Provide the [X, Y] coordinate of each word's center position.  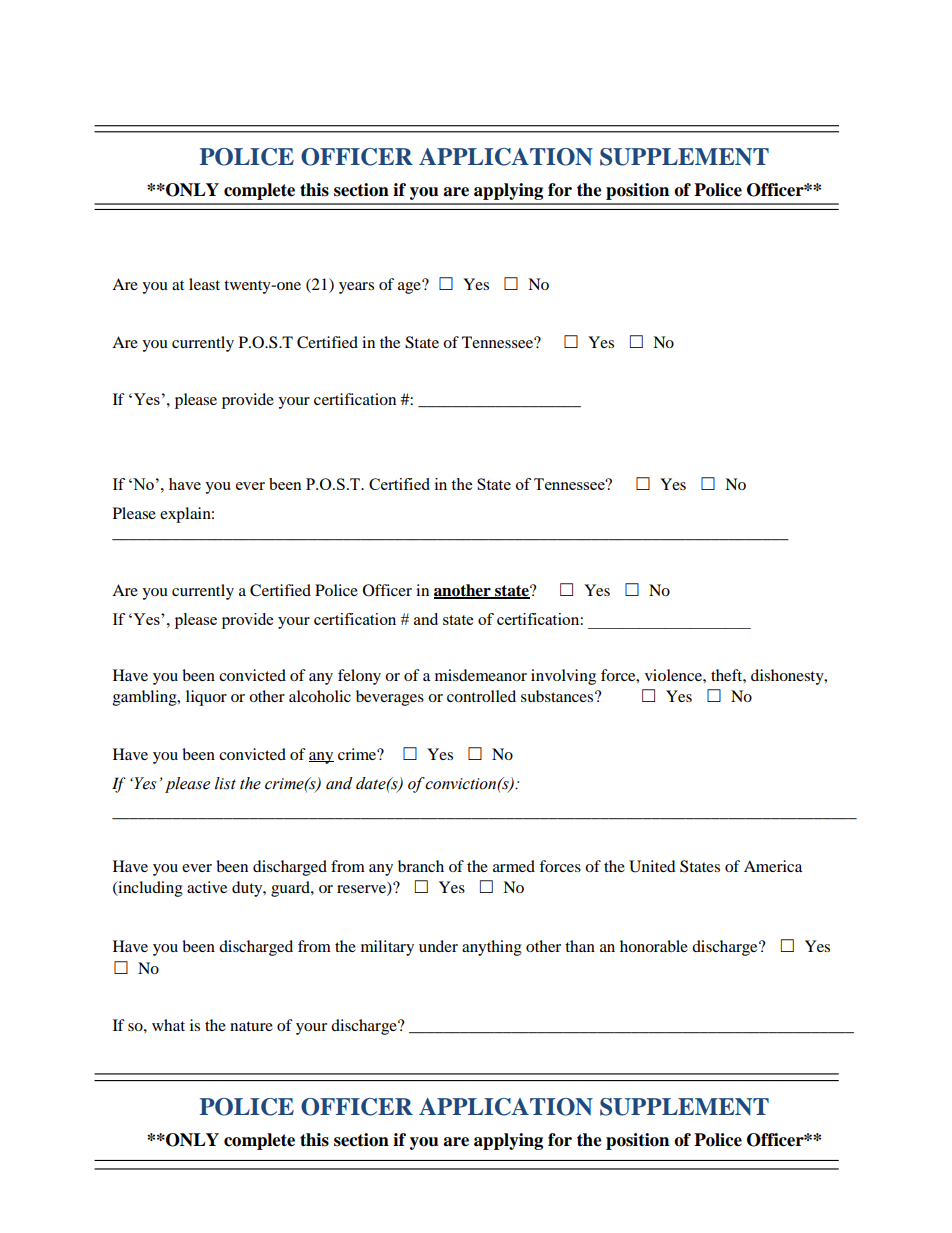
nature [251, 1026]
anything [492, 948]
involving [563, 677]
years [356, 288]
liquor [206, 698]
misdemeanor [481, 675]
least [204, 284]
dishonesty [788, 677]
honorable [654, 946]
